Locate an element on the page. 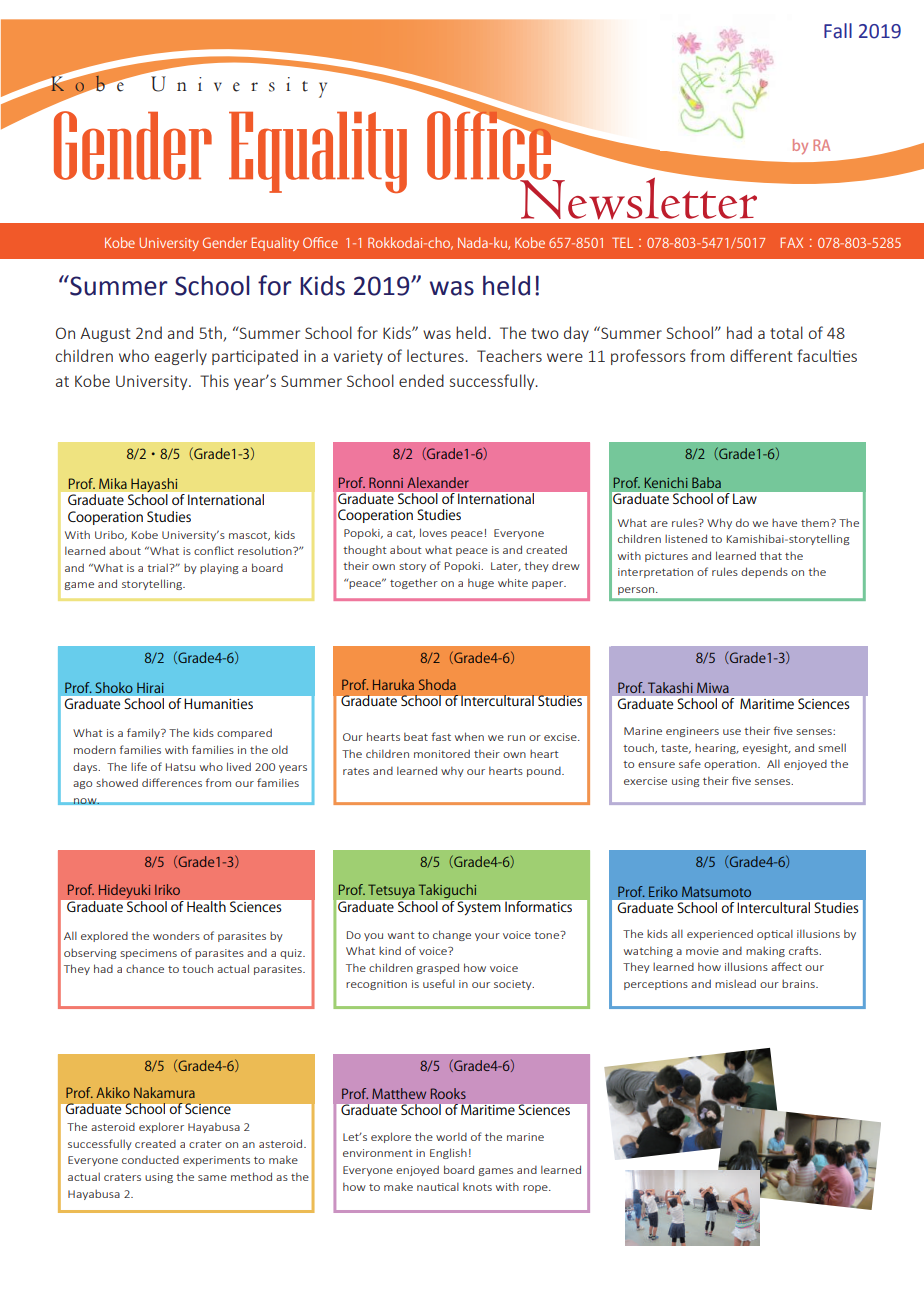  huge is located at coordinates (481, 583).
